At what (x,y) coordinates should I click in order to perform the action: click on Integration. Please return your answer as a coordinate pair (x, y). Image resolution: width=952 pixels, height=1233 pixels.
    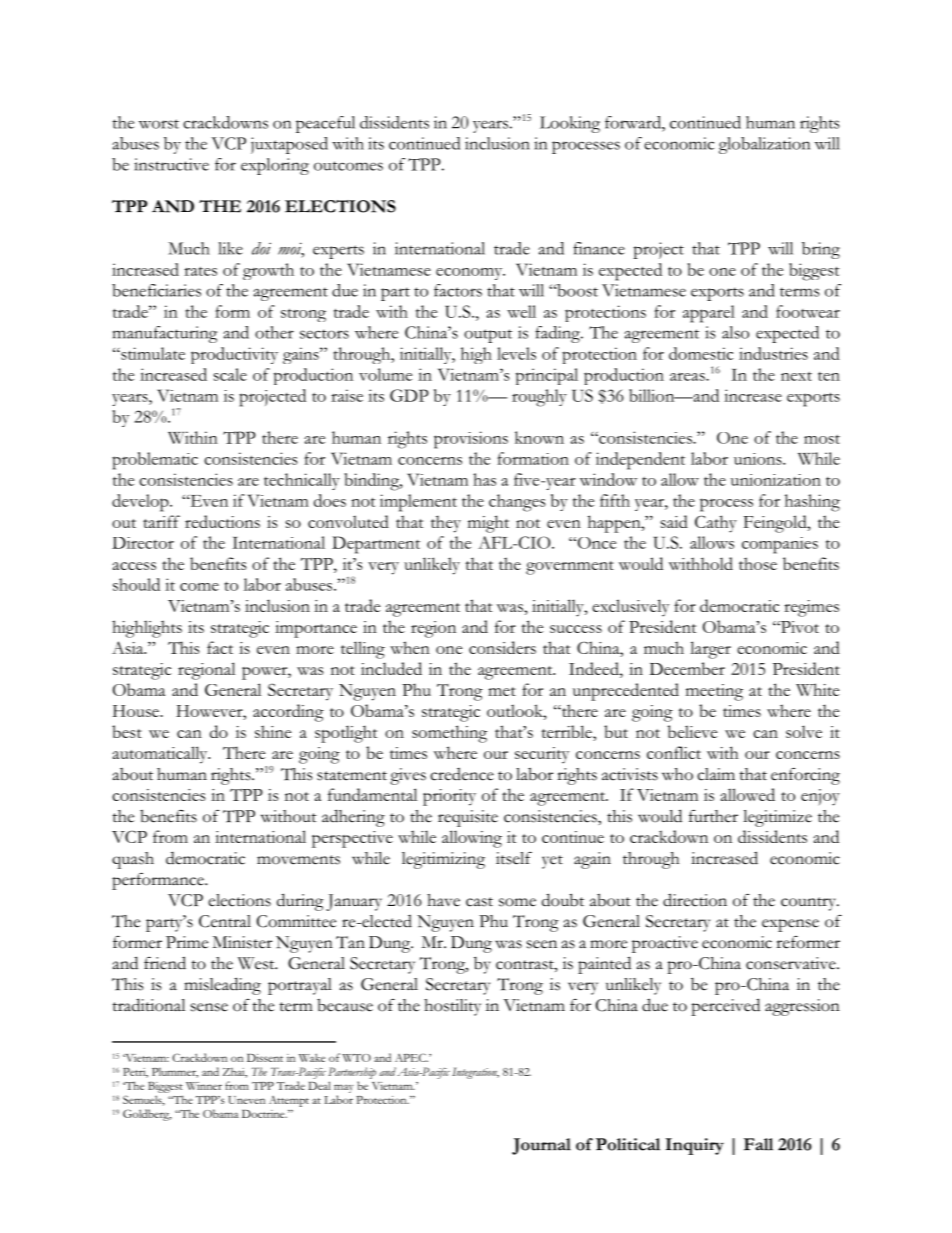
    Looking at the image, I should click on (475, 1073).
